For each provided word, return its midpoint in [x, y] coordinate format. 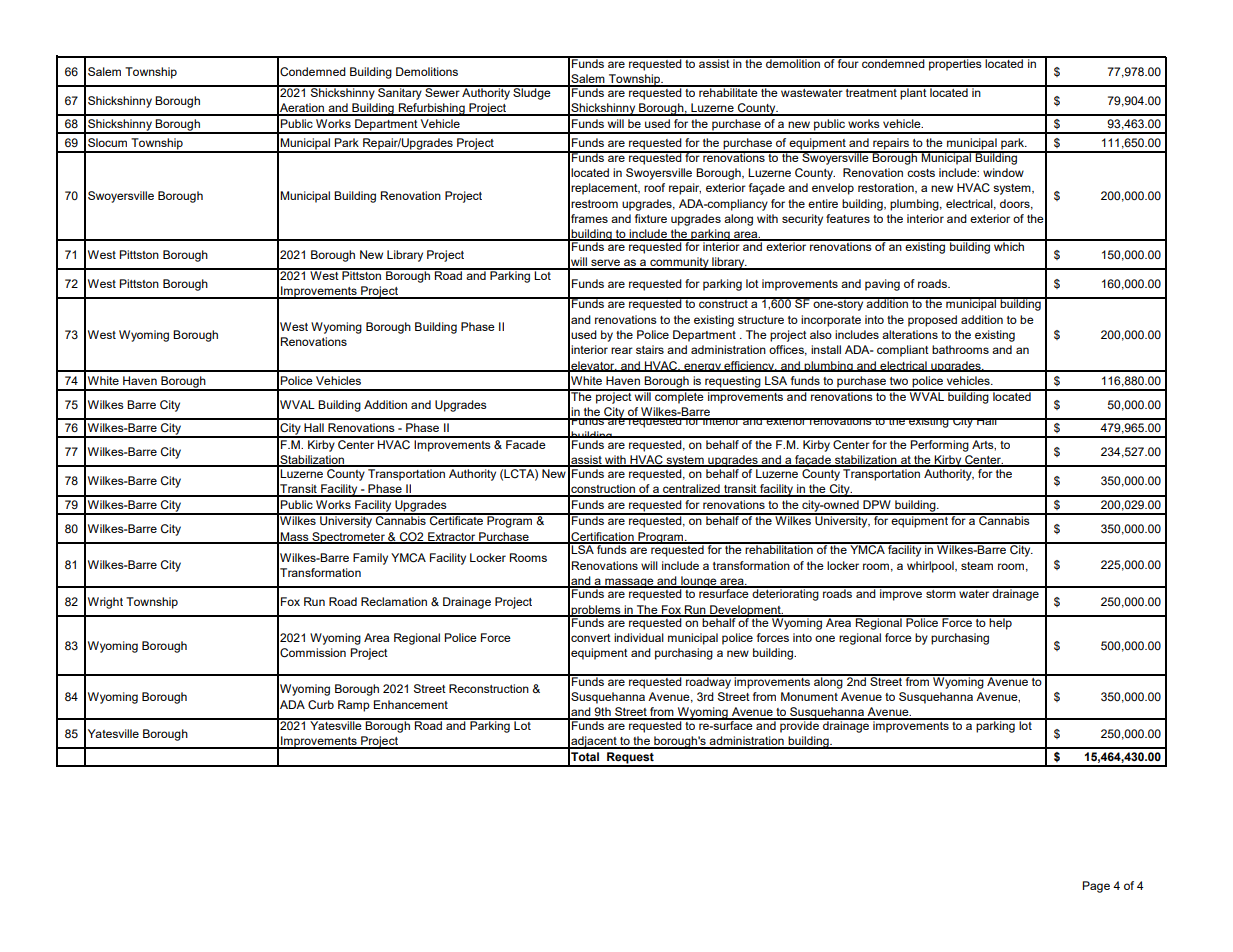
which [1009, 245]
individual [639, 637]
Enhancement [411, 704]
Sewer [442, 91]
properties [955, 64]
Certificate [456, 519]
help [1001, 623]
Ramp [354, 706]
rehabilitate [728, 91]
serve [605, 264]
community [679, 263]
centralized [691, 490]
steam [977, 566]
